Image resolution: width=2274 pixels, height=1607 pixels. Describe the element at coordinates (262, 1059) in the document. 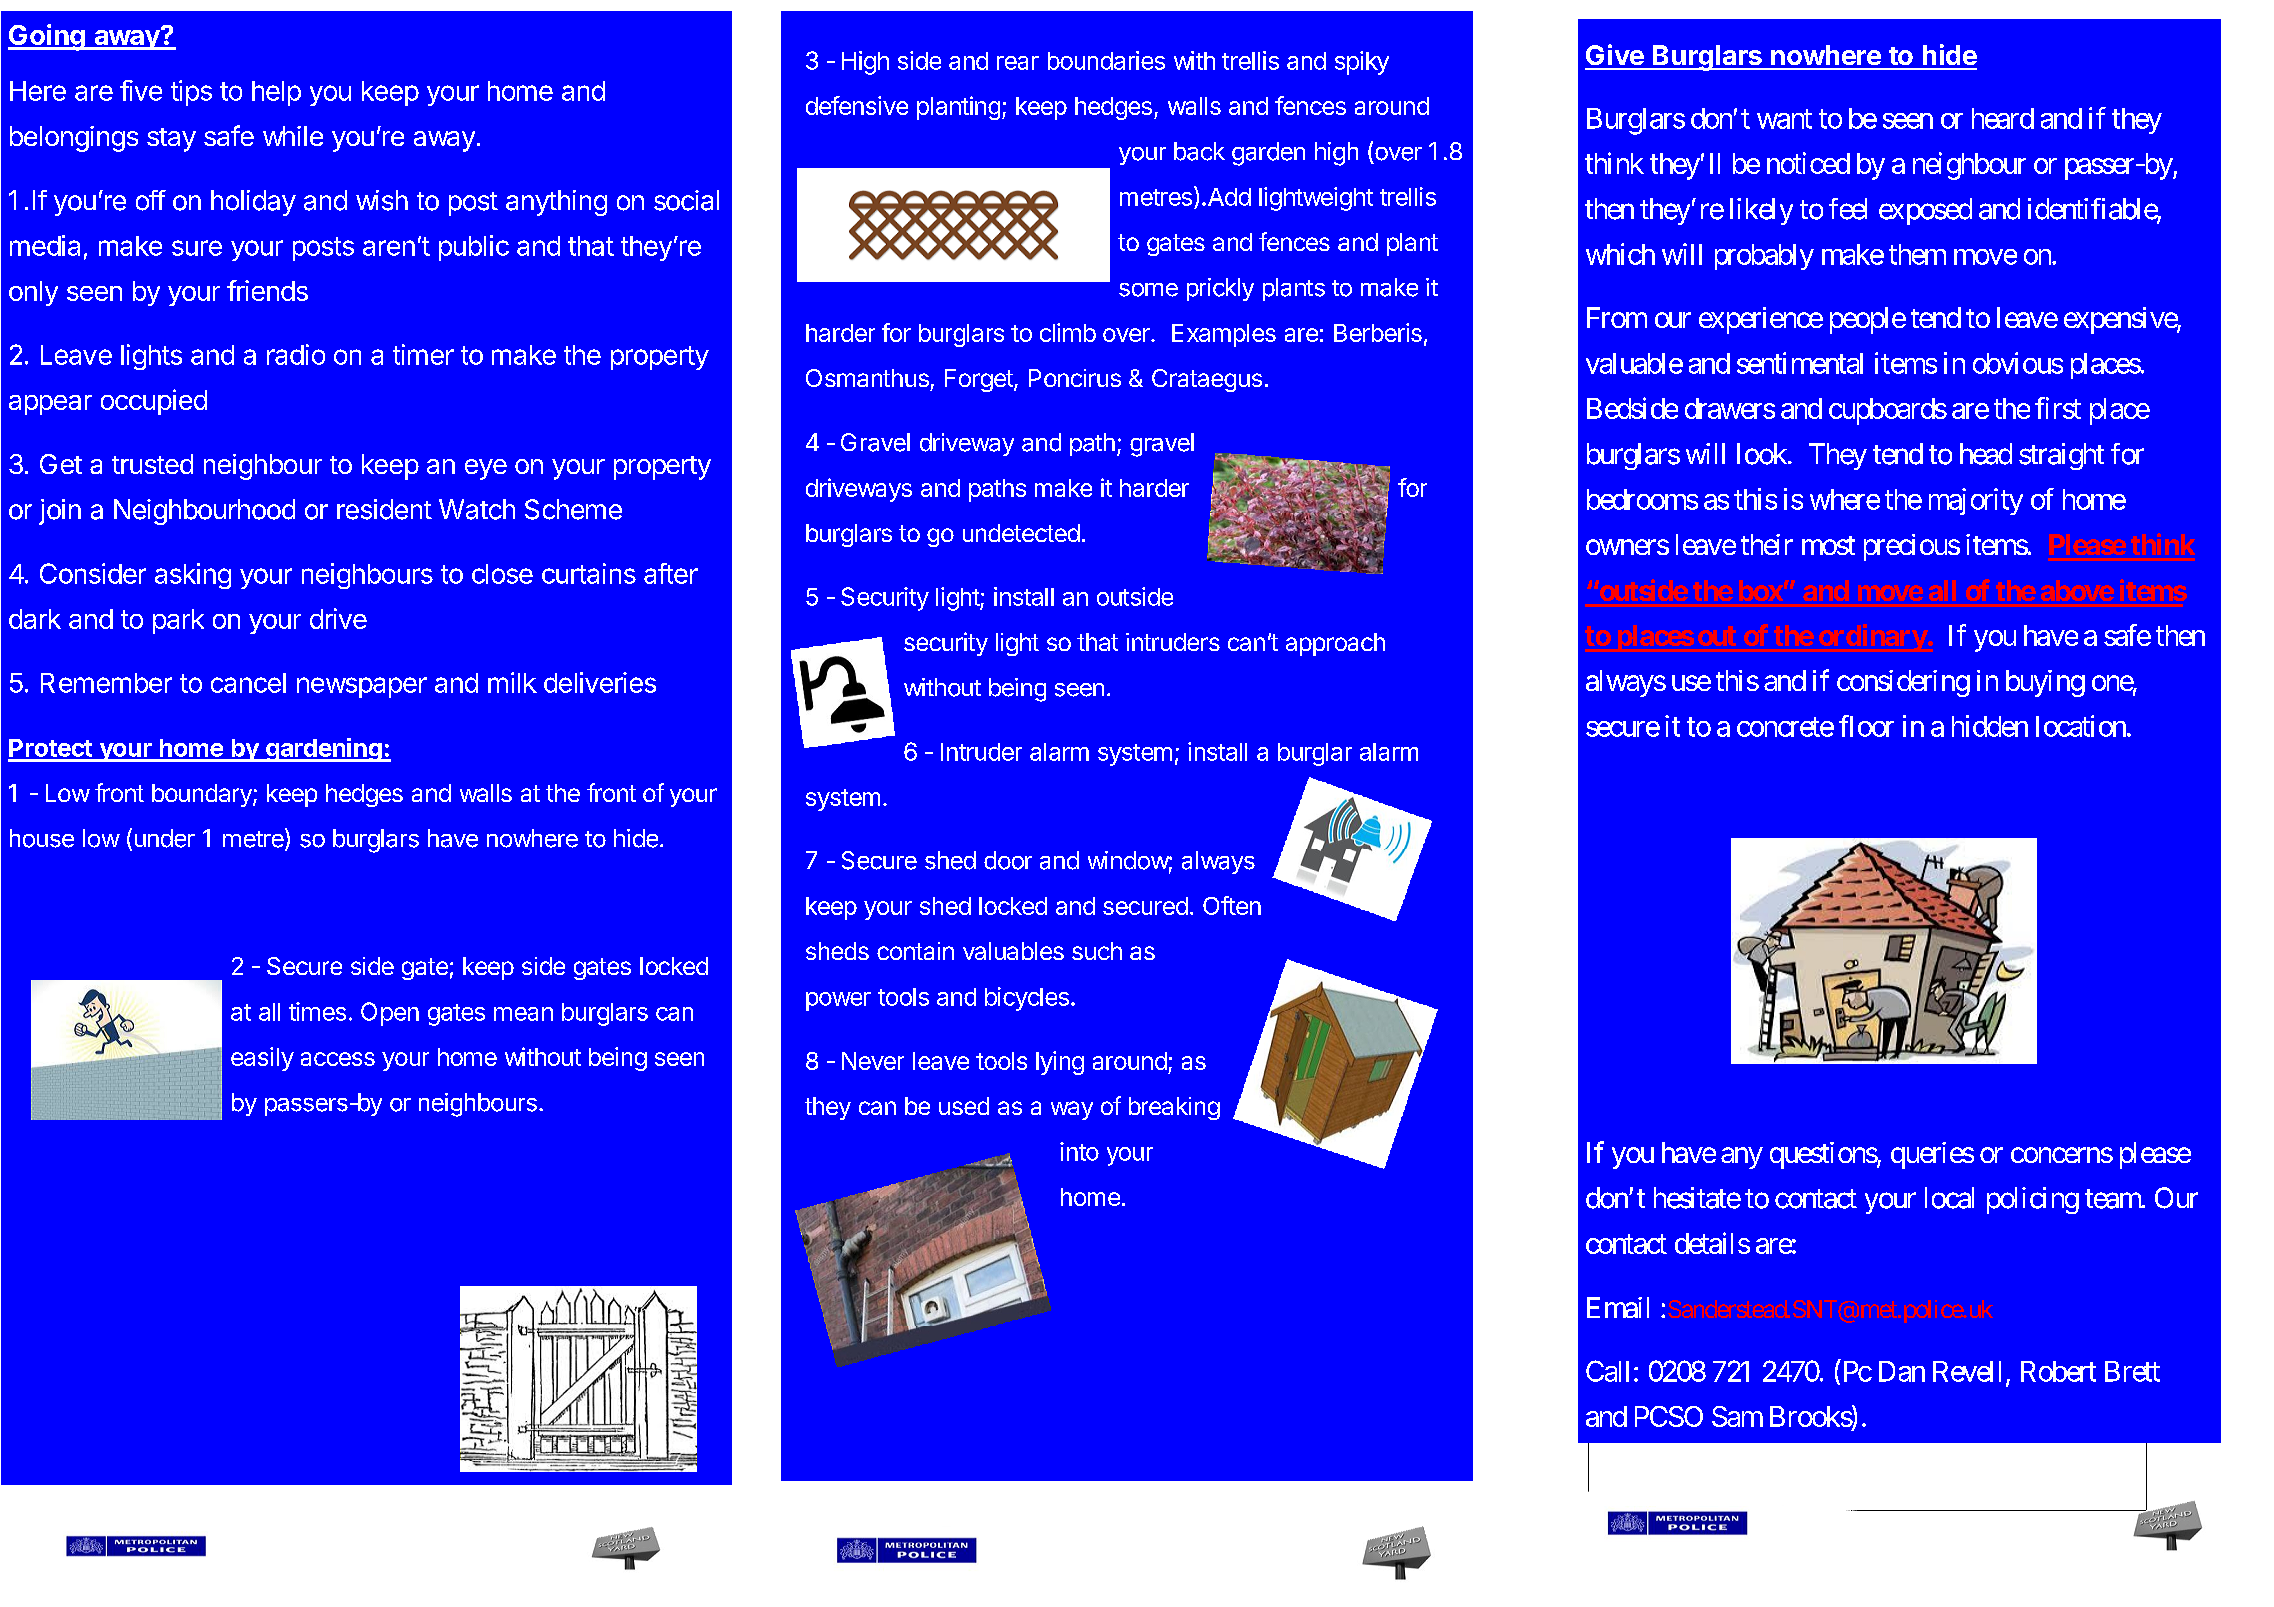

I see `easily` at that location.
